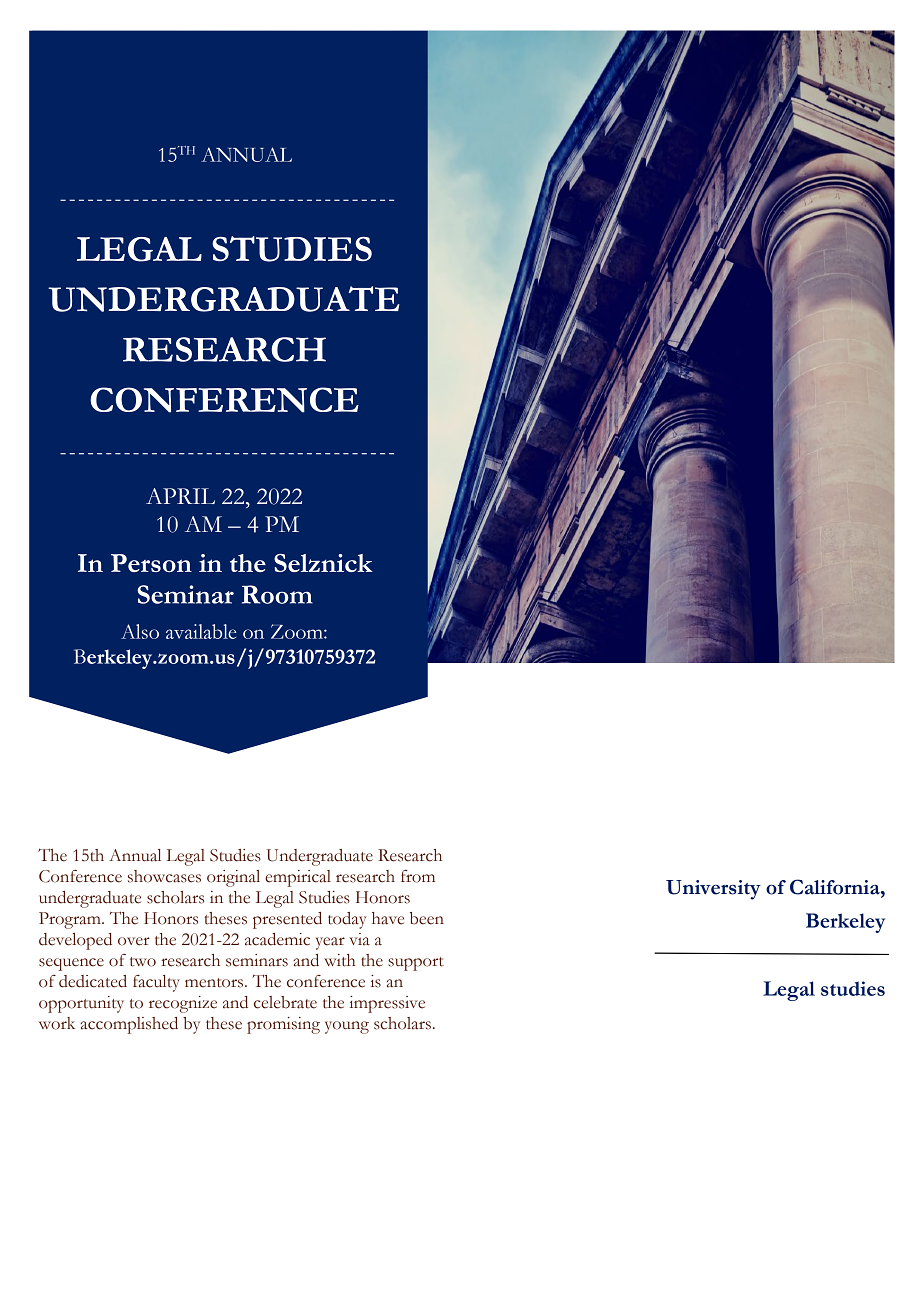 This image has width=924, height=1308. Describe the element at coordinates (151, 563) in the image. I see `Person` at that location.
